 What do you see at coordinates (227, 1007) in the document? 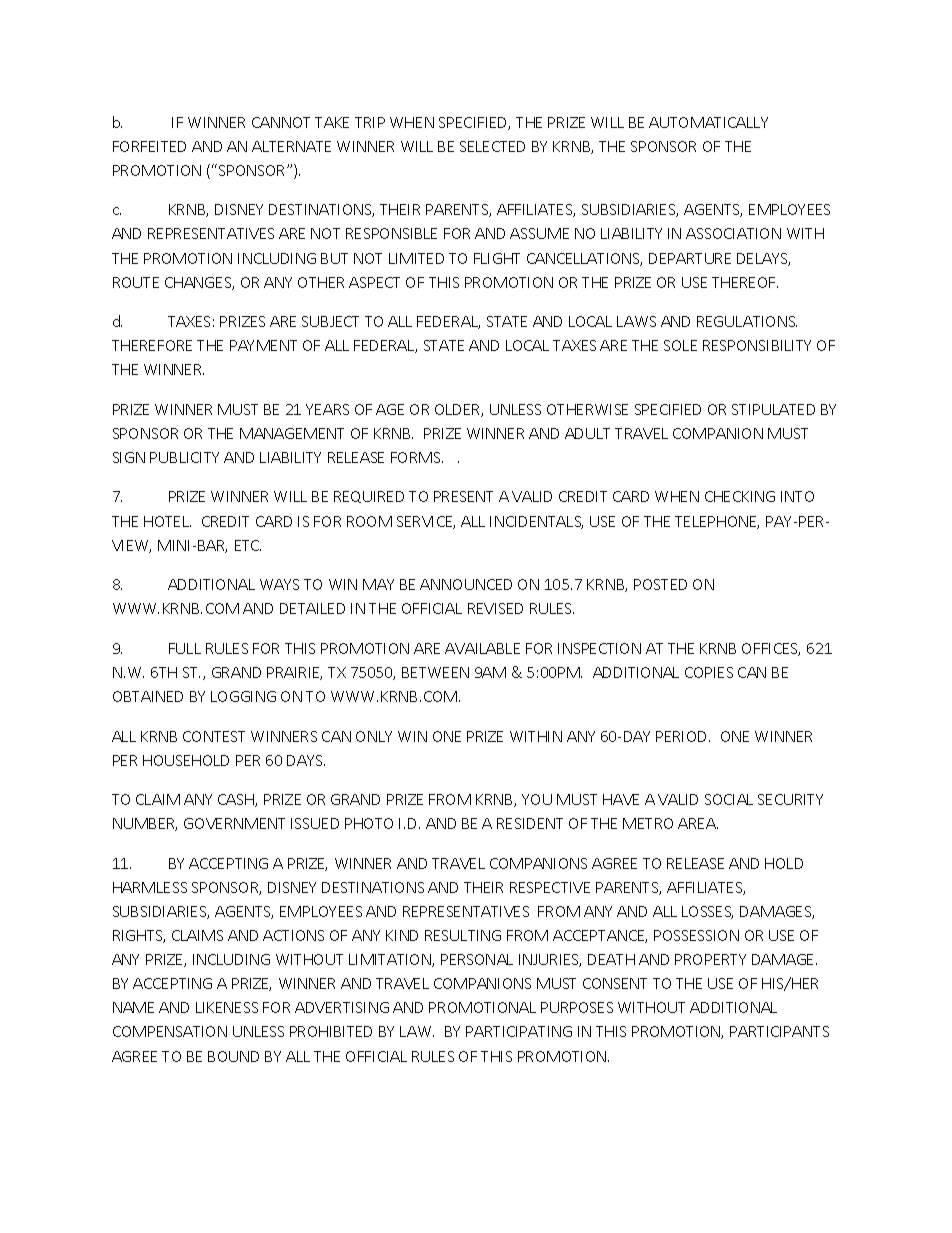
I see `LIKENESS` at bounding box center [227, 1007].
